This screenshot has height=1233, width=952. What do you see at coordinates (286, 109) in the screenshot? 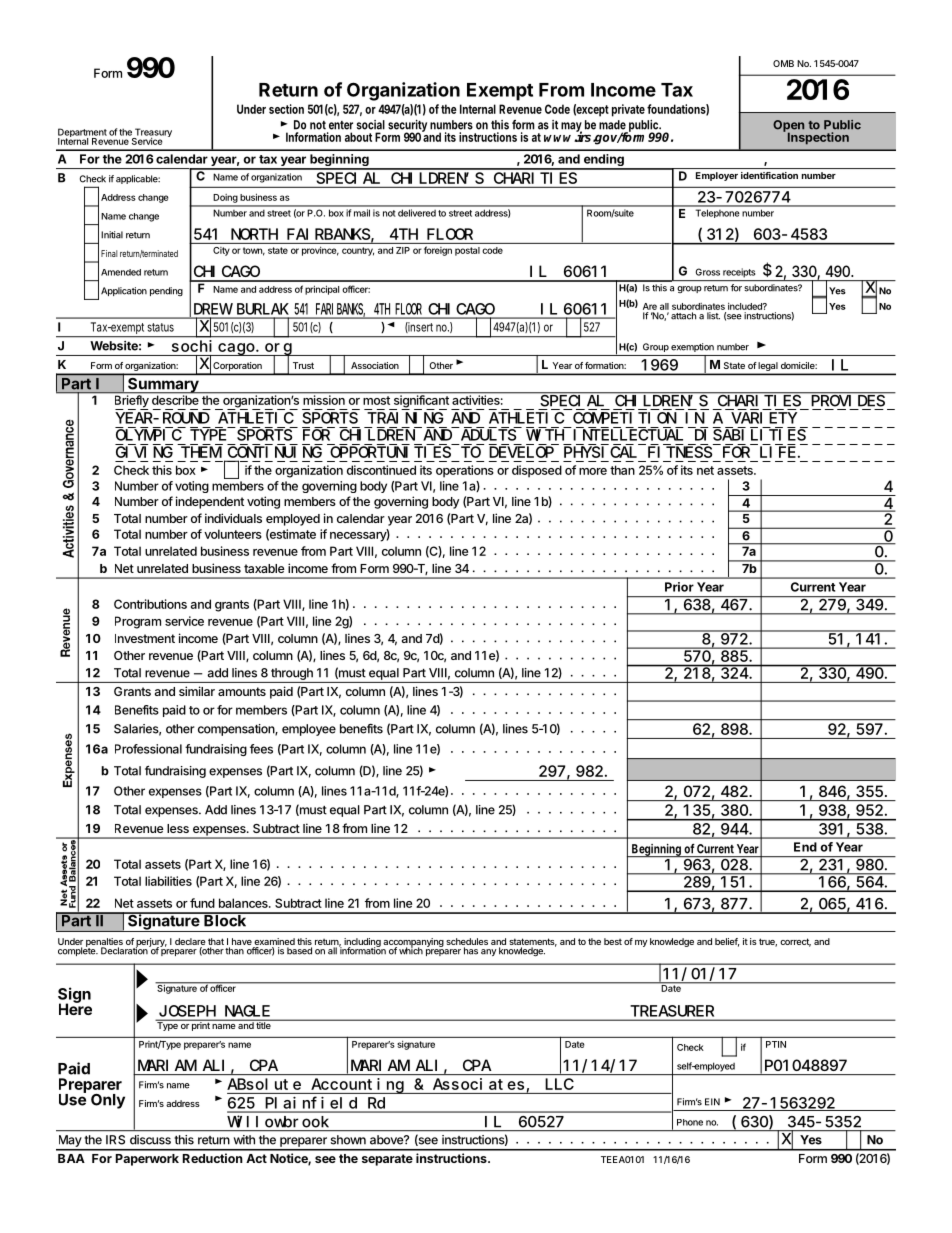
I see `section` at bounding box center [286, 109].
